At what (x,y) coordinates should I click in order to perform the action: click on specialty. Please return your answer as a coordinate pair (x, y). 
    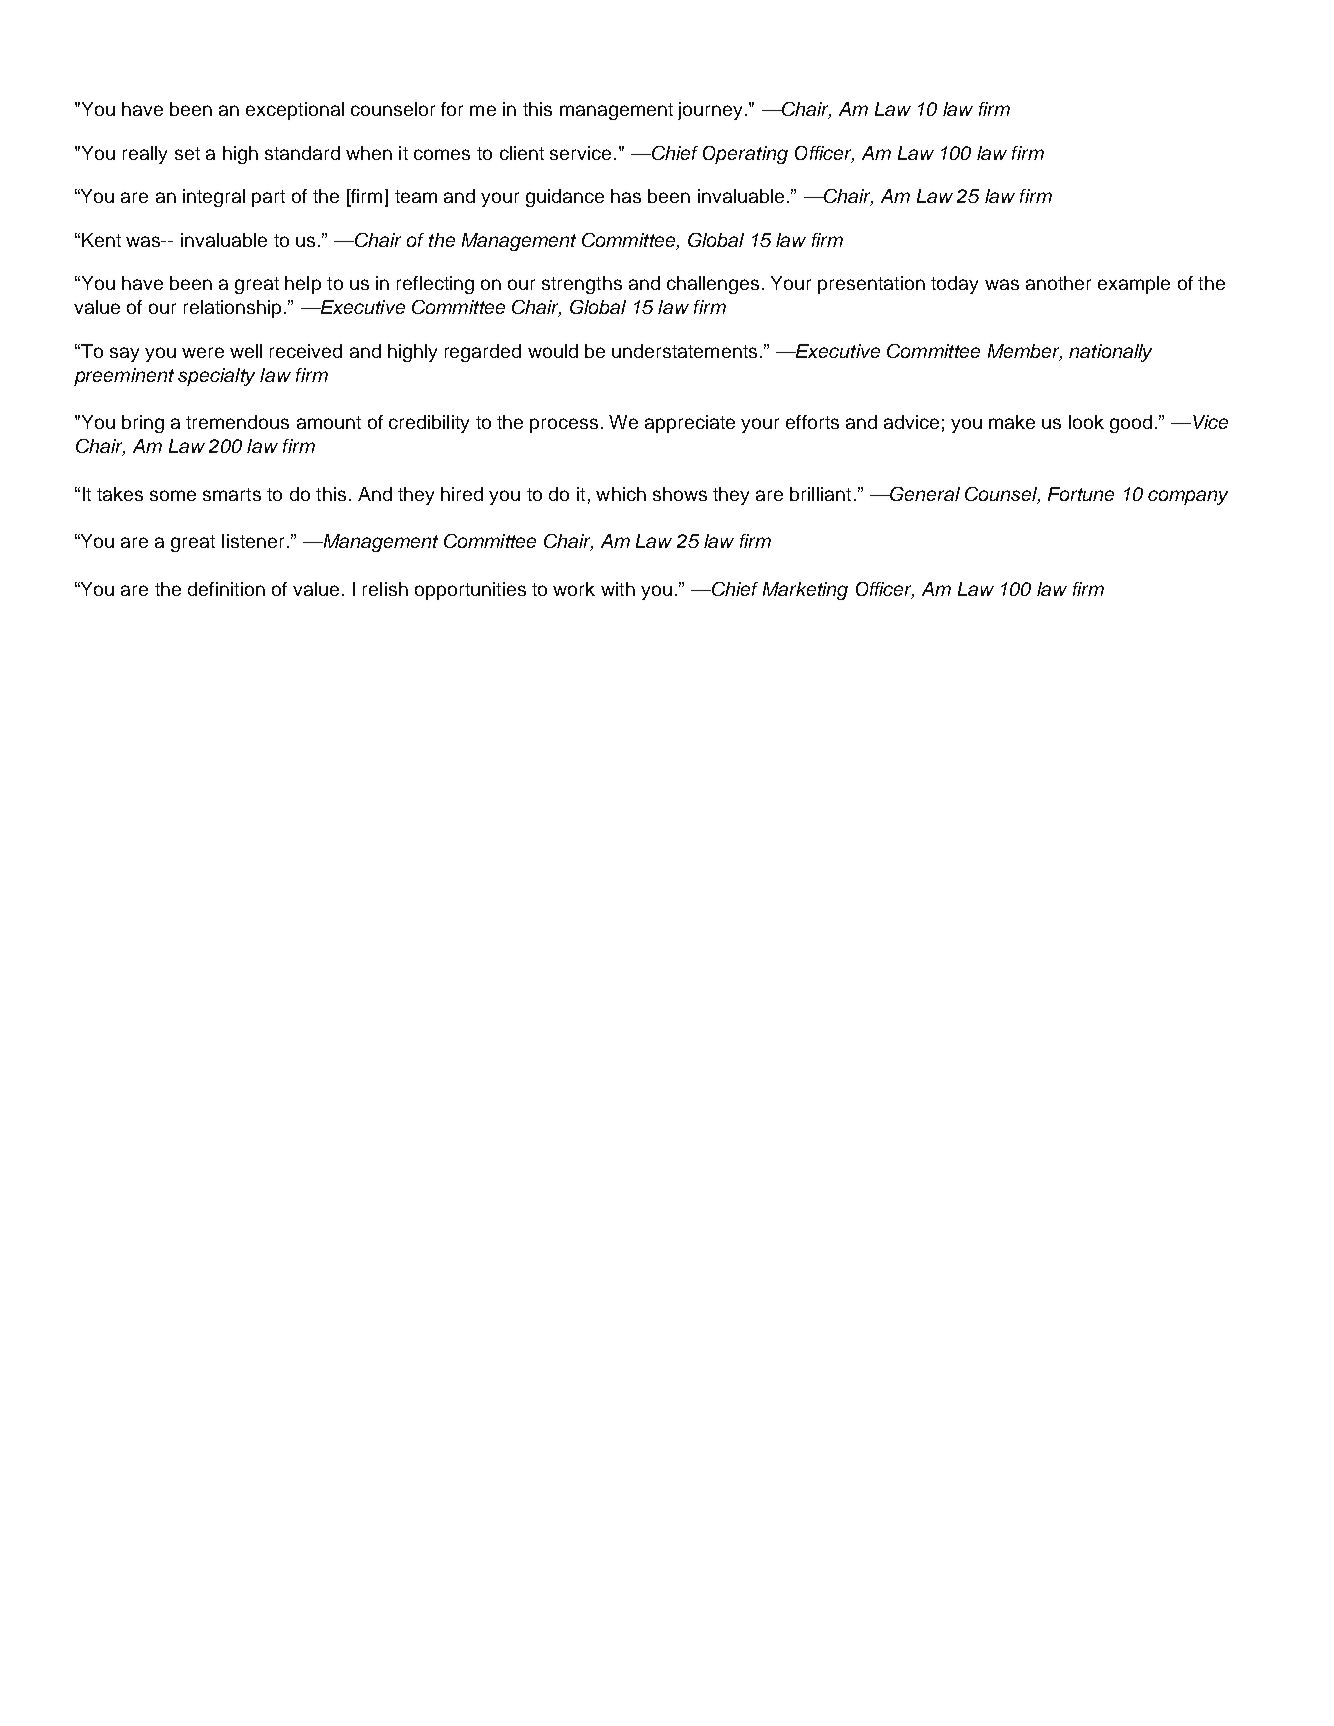
    Looking at the image, I should click on (216, 377).
